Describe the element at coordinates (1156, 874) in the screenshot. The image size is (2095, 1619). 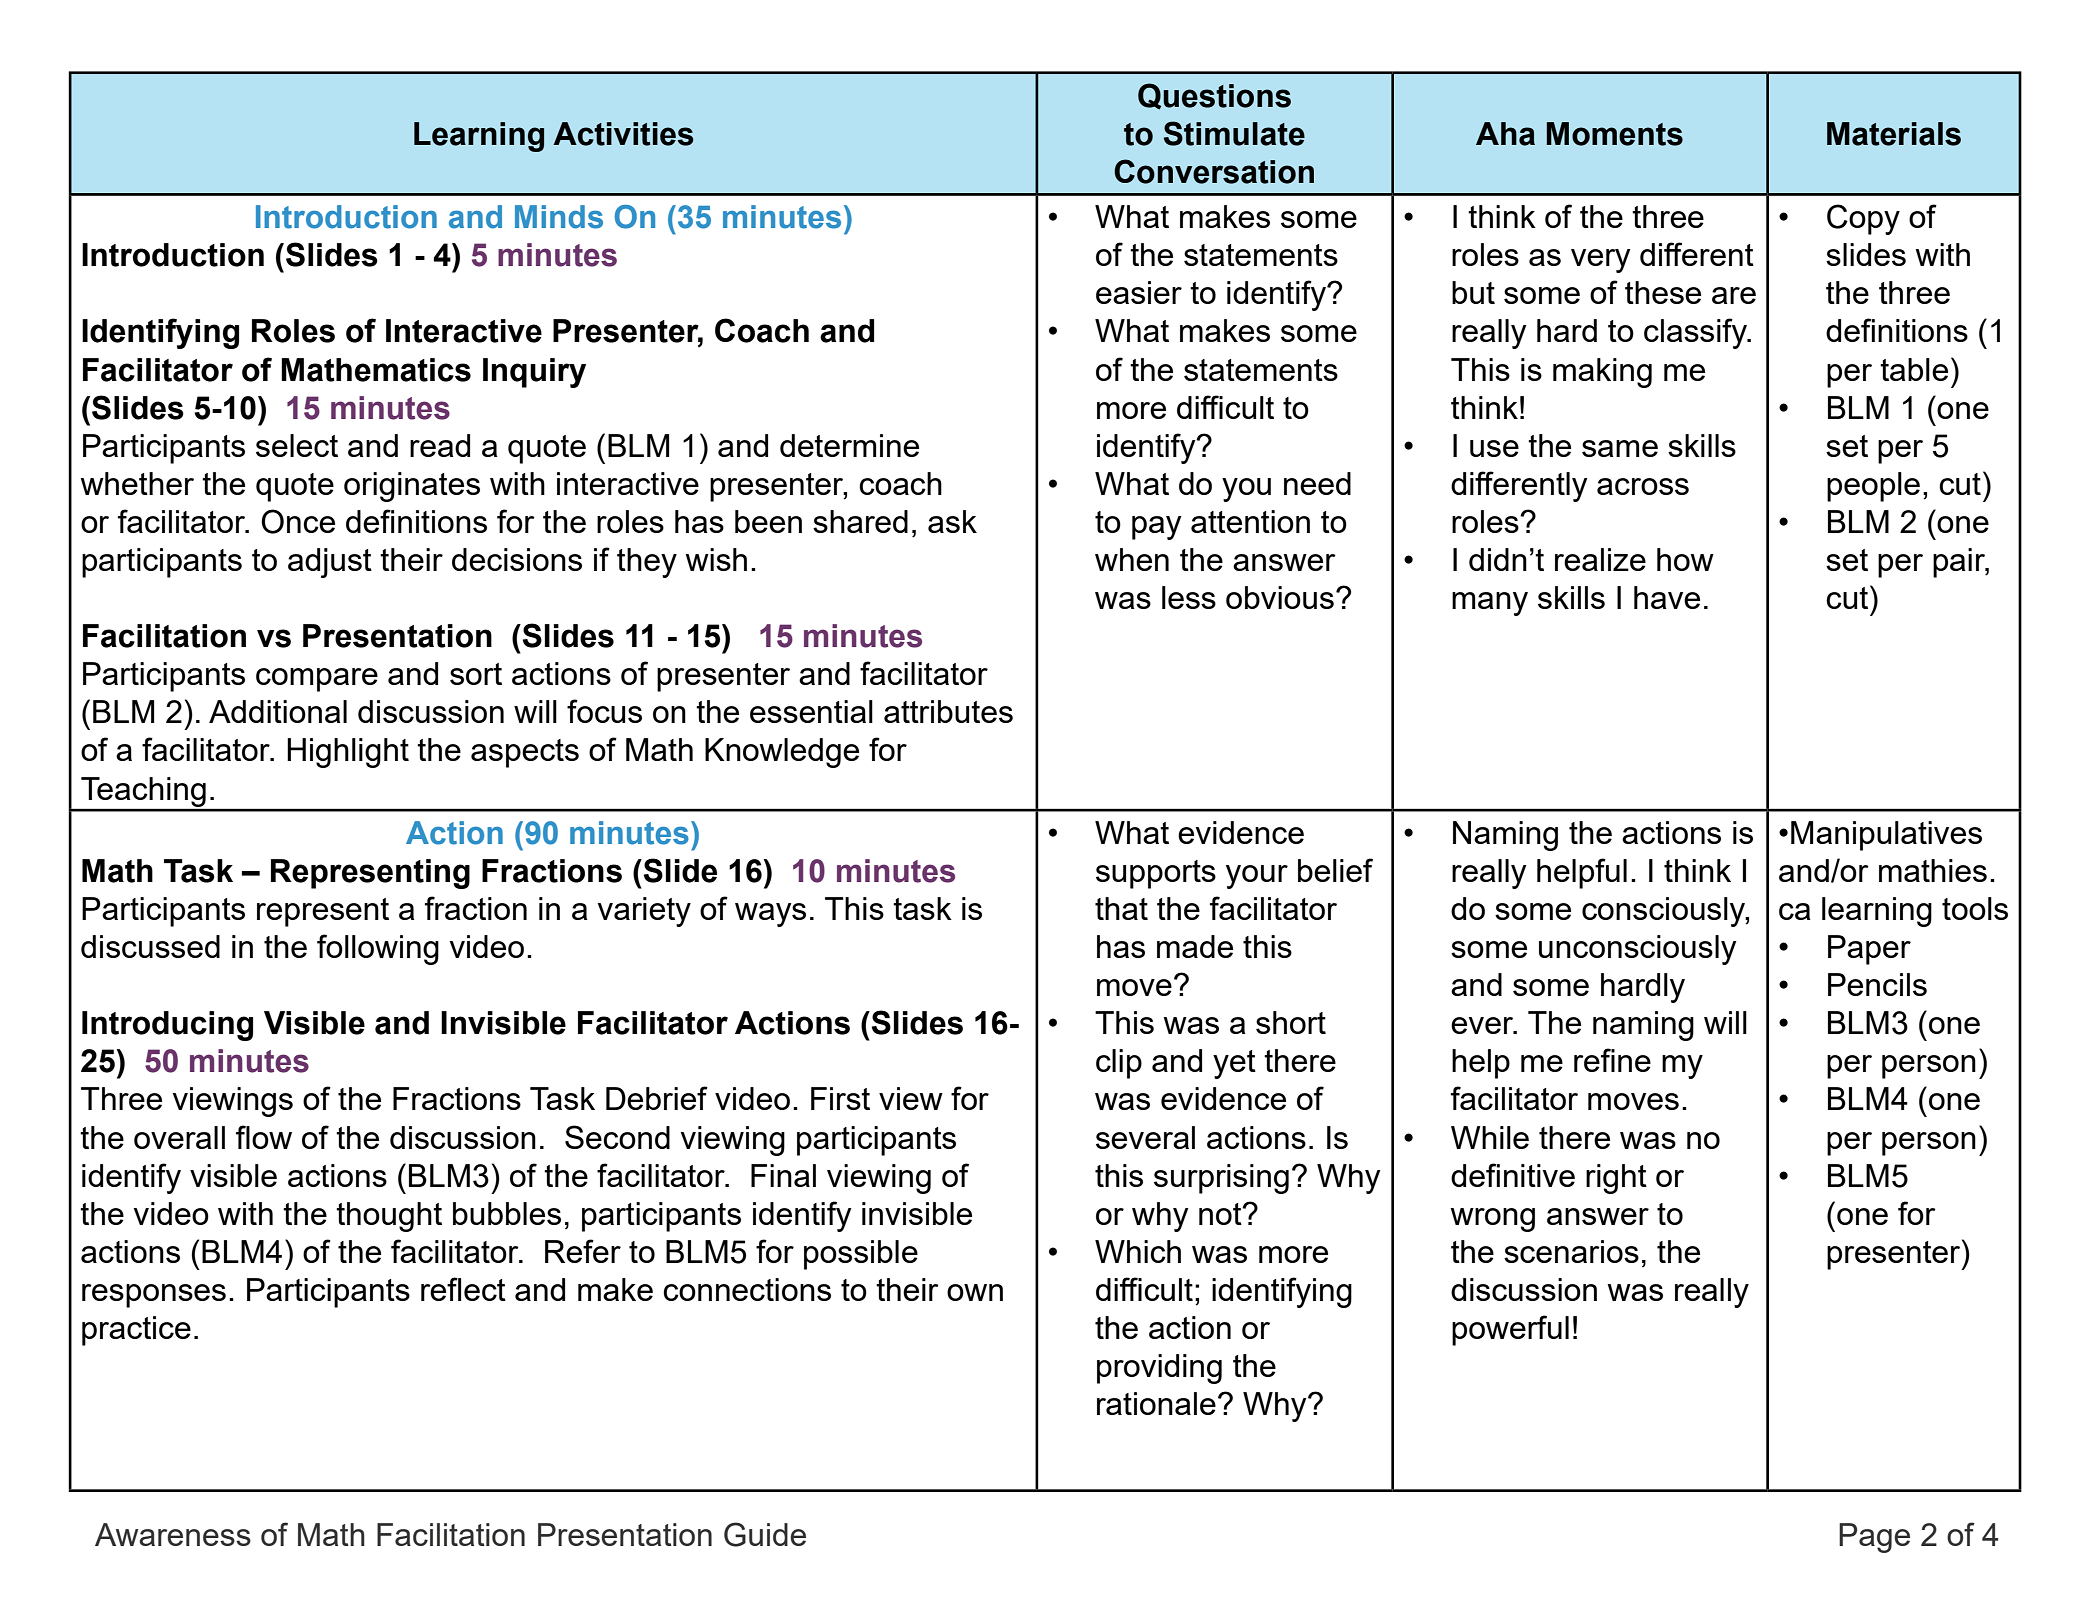
I see `supports` at that location.
